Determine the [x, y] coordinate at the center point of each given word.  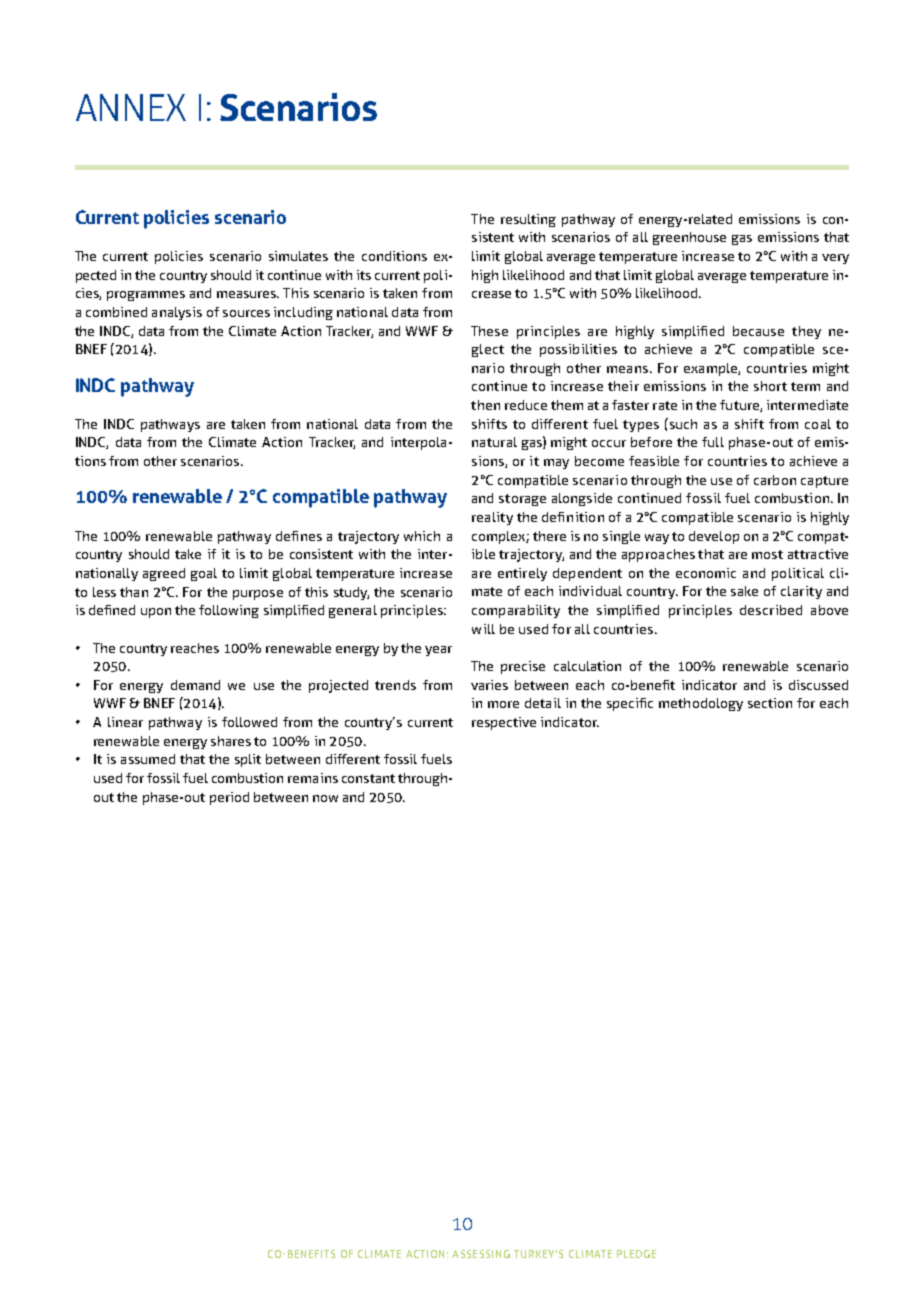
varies [489, 685]
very [835, 259]
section [770, 703]
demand [195, 685]
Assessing [481, 1254]
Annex [131, 107]
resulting [528, 220]
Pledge [636, 1254]
